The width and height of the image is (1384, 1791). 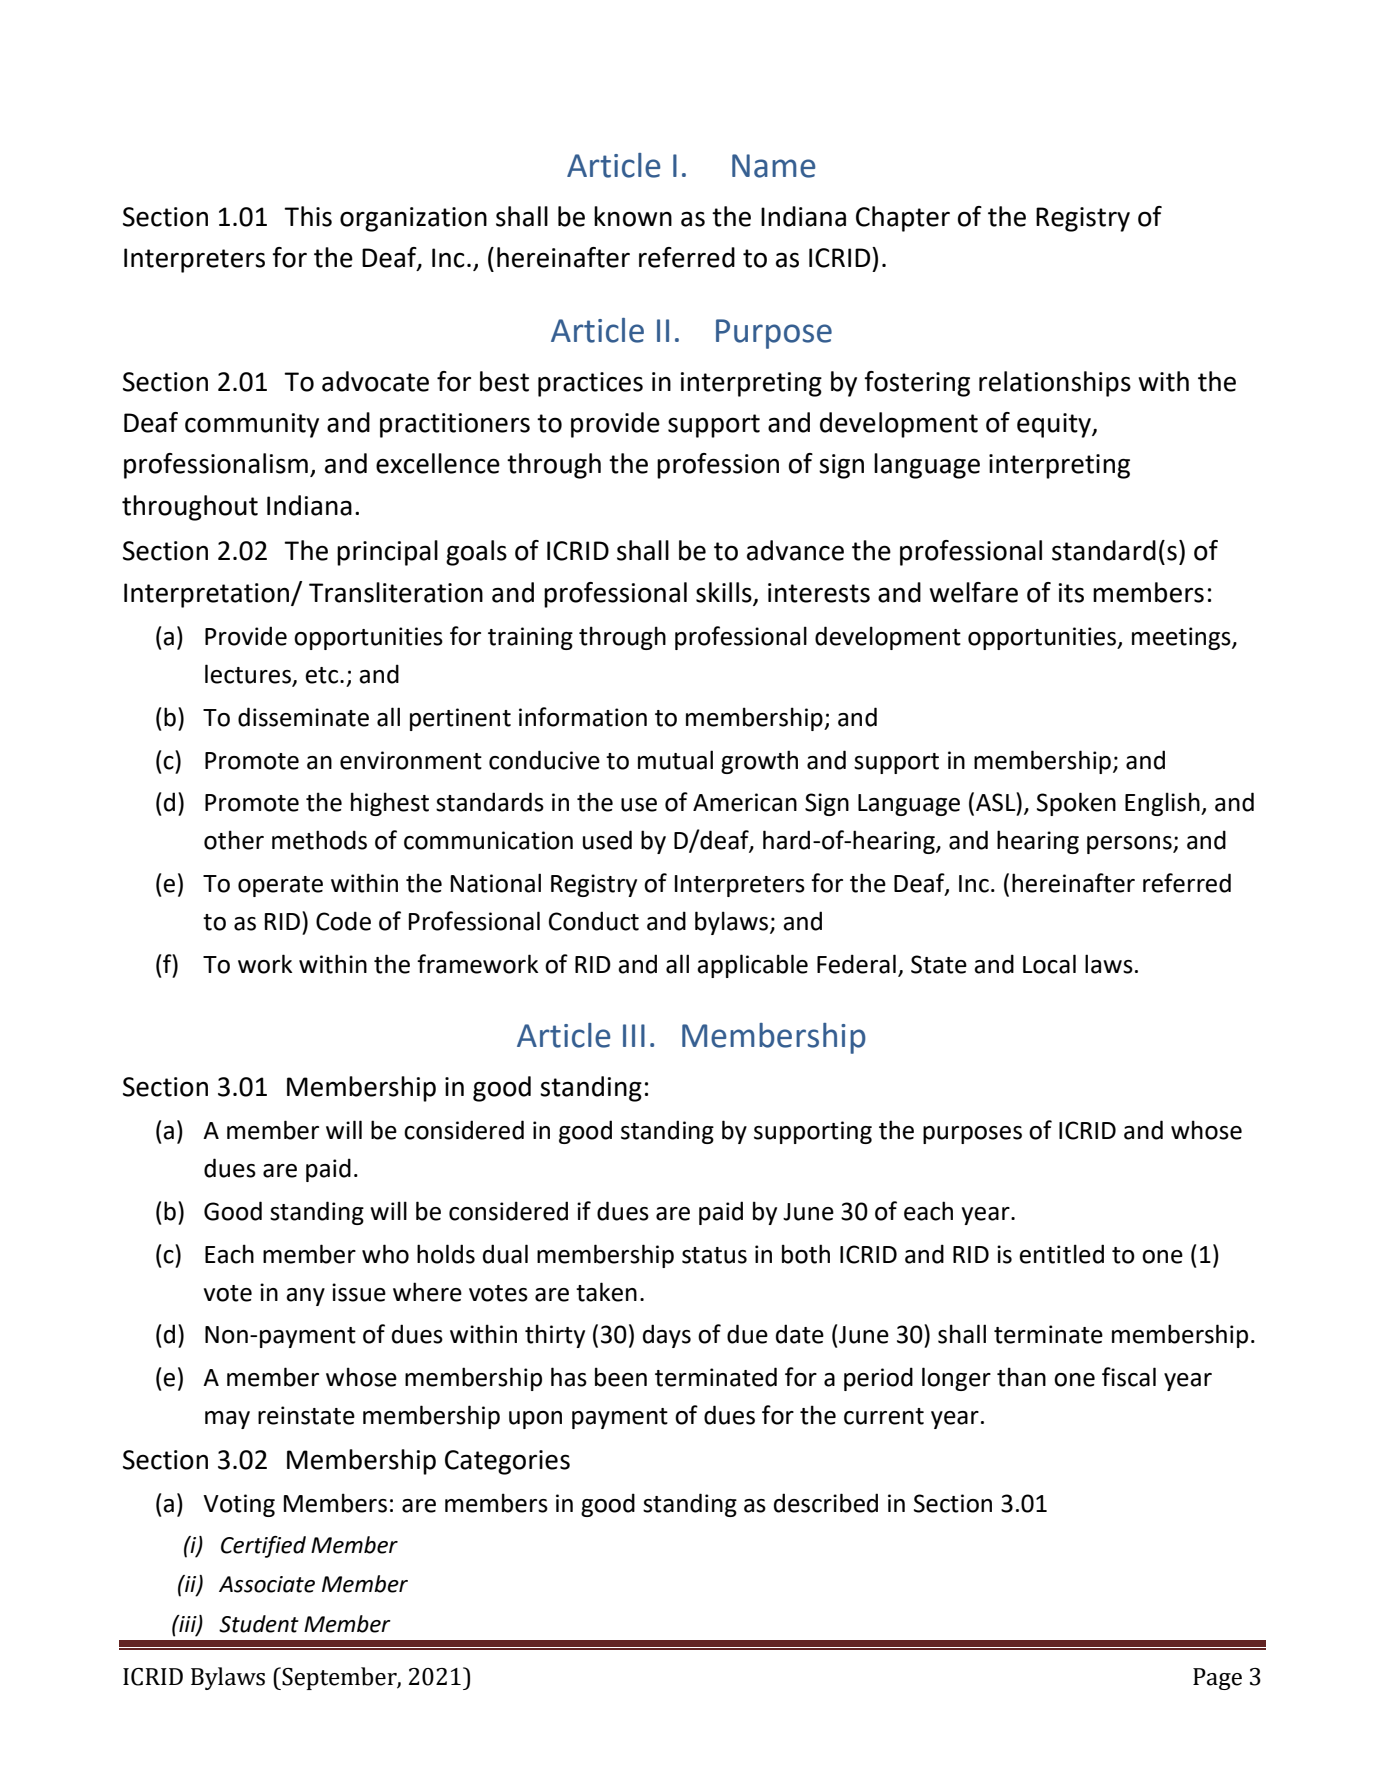 I want to click on Student, so click(x=259, y=1624).
